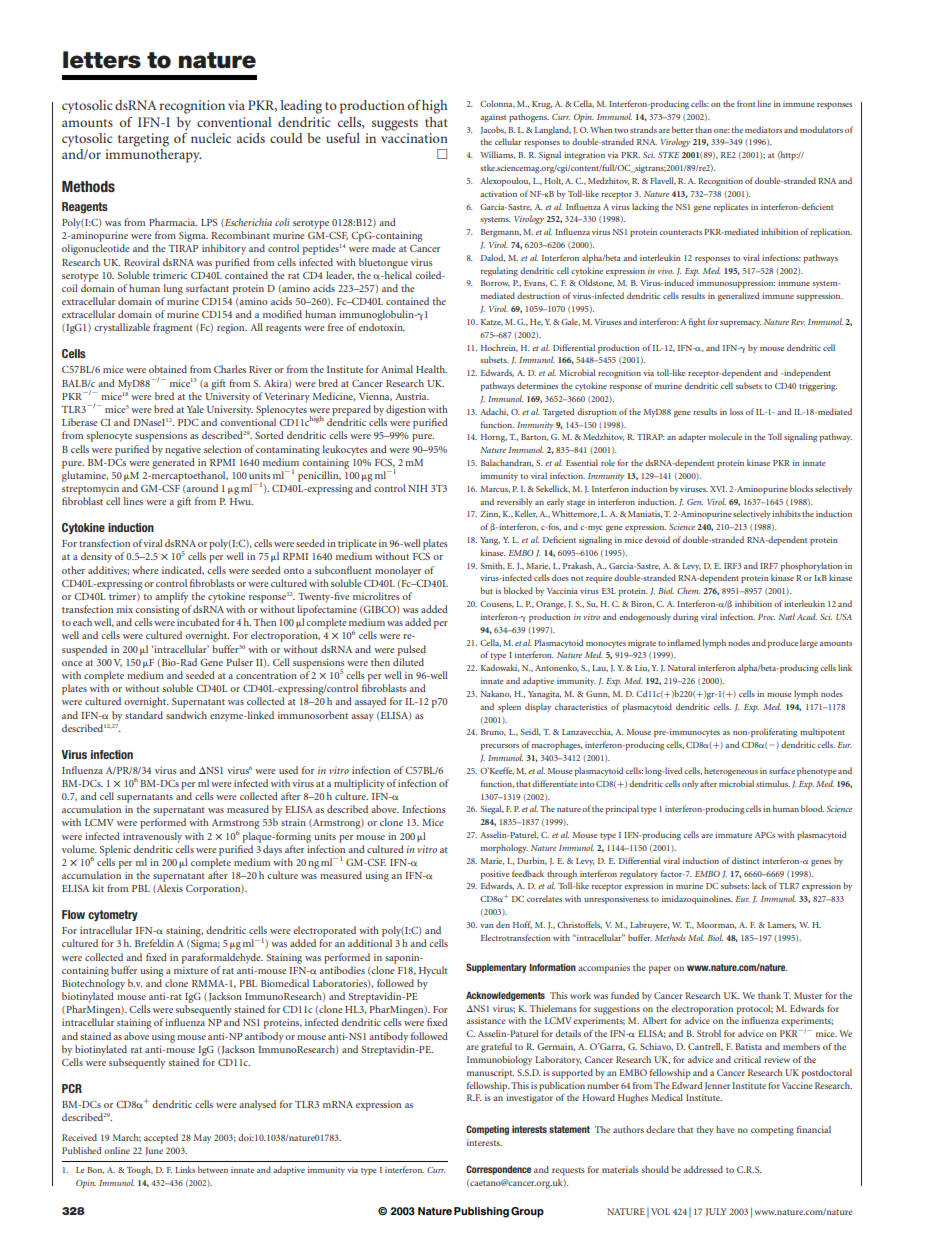 The width and height of the document is (952, 1233). I want to click on front, so click(746, 103).
